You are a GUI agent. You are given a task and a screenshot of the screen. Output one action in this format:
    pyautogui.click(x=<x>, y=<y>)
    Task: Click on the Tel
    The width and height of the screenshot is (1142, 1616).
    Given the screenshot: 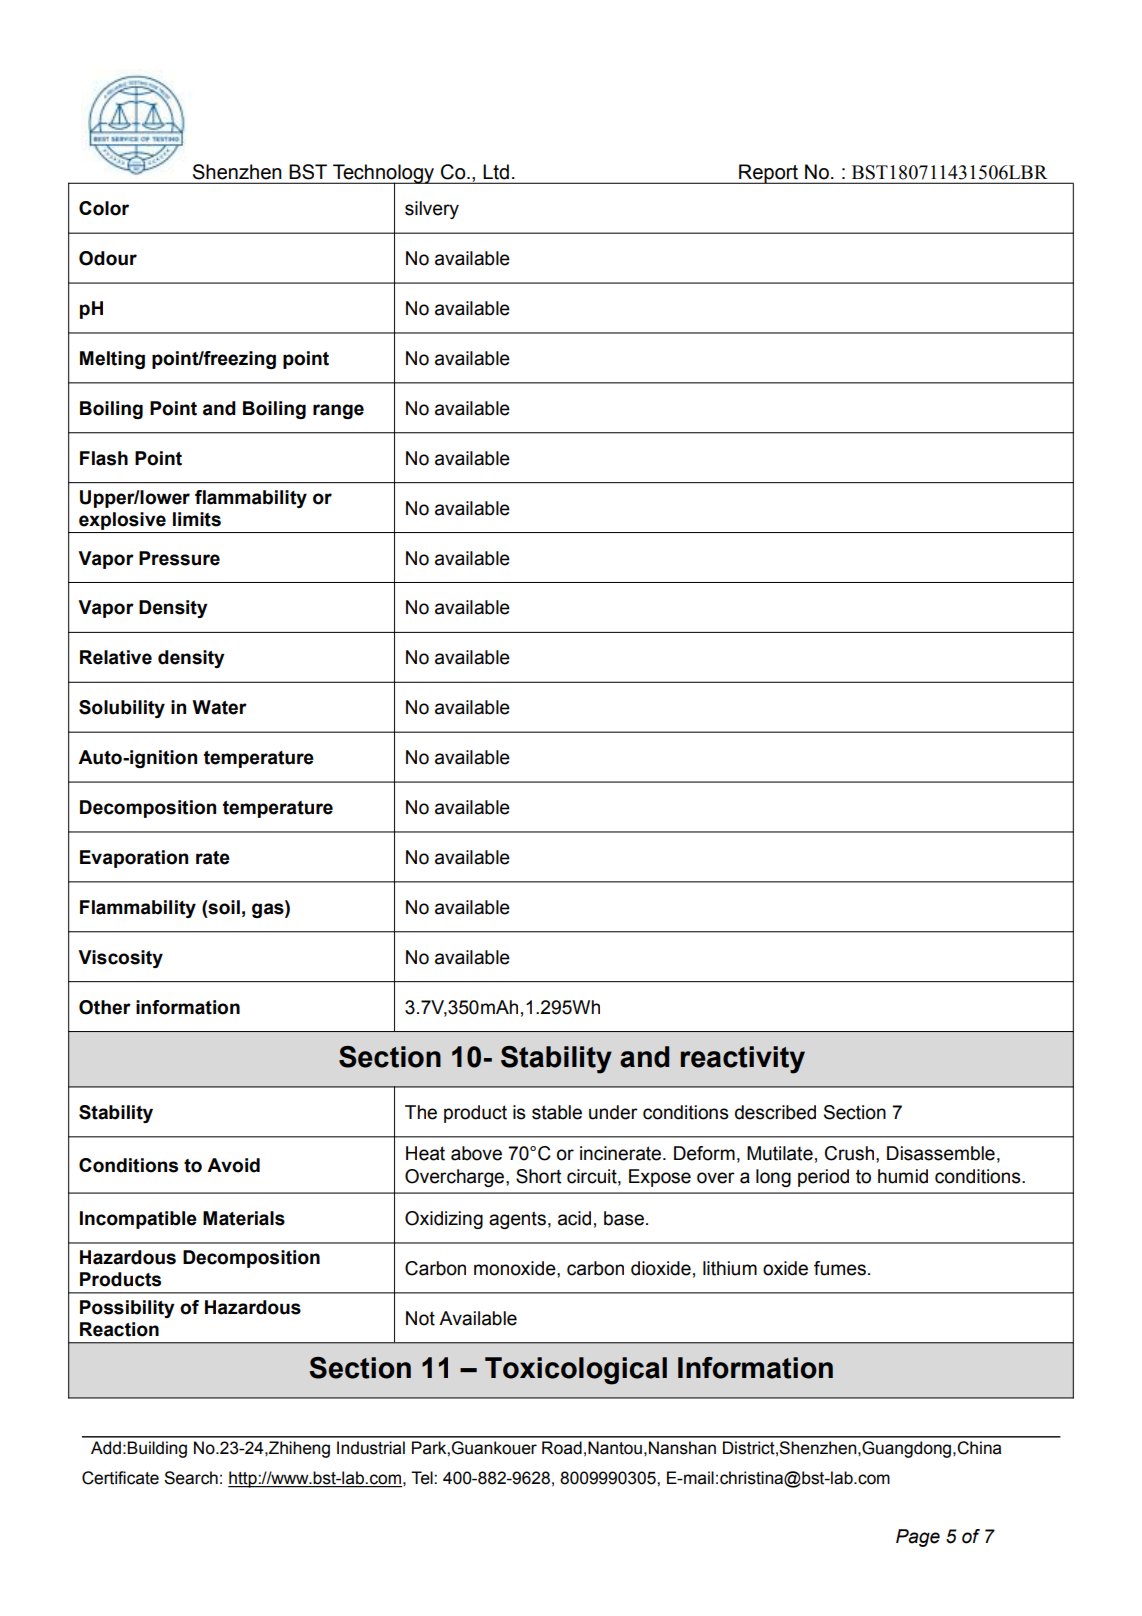 What is the action you would take?
    pyautogui.click(x=423, y=1478)
